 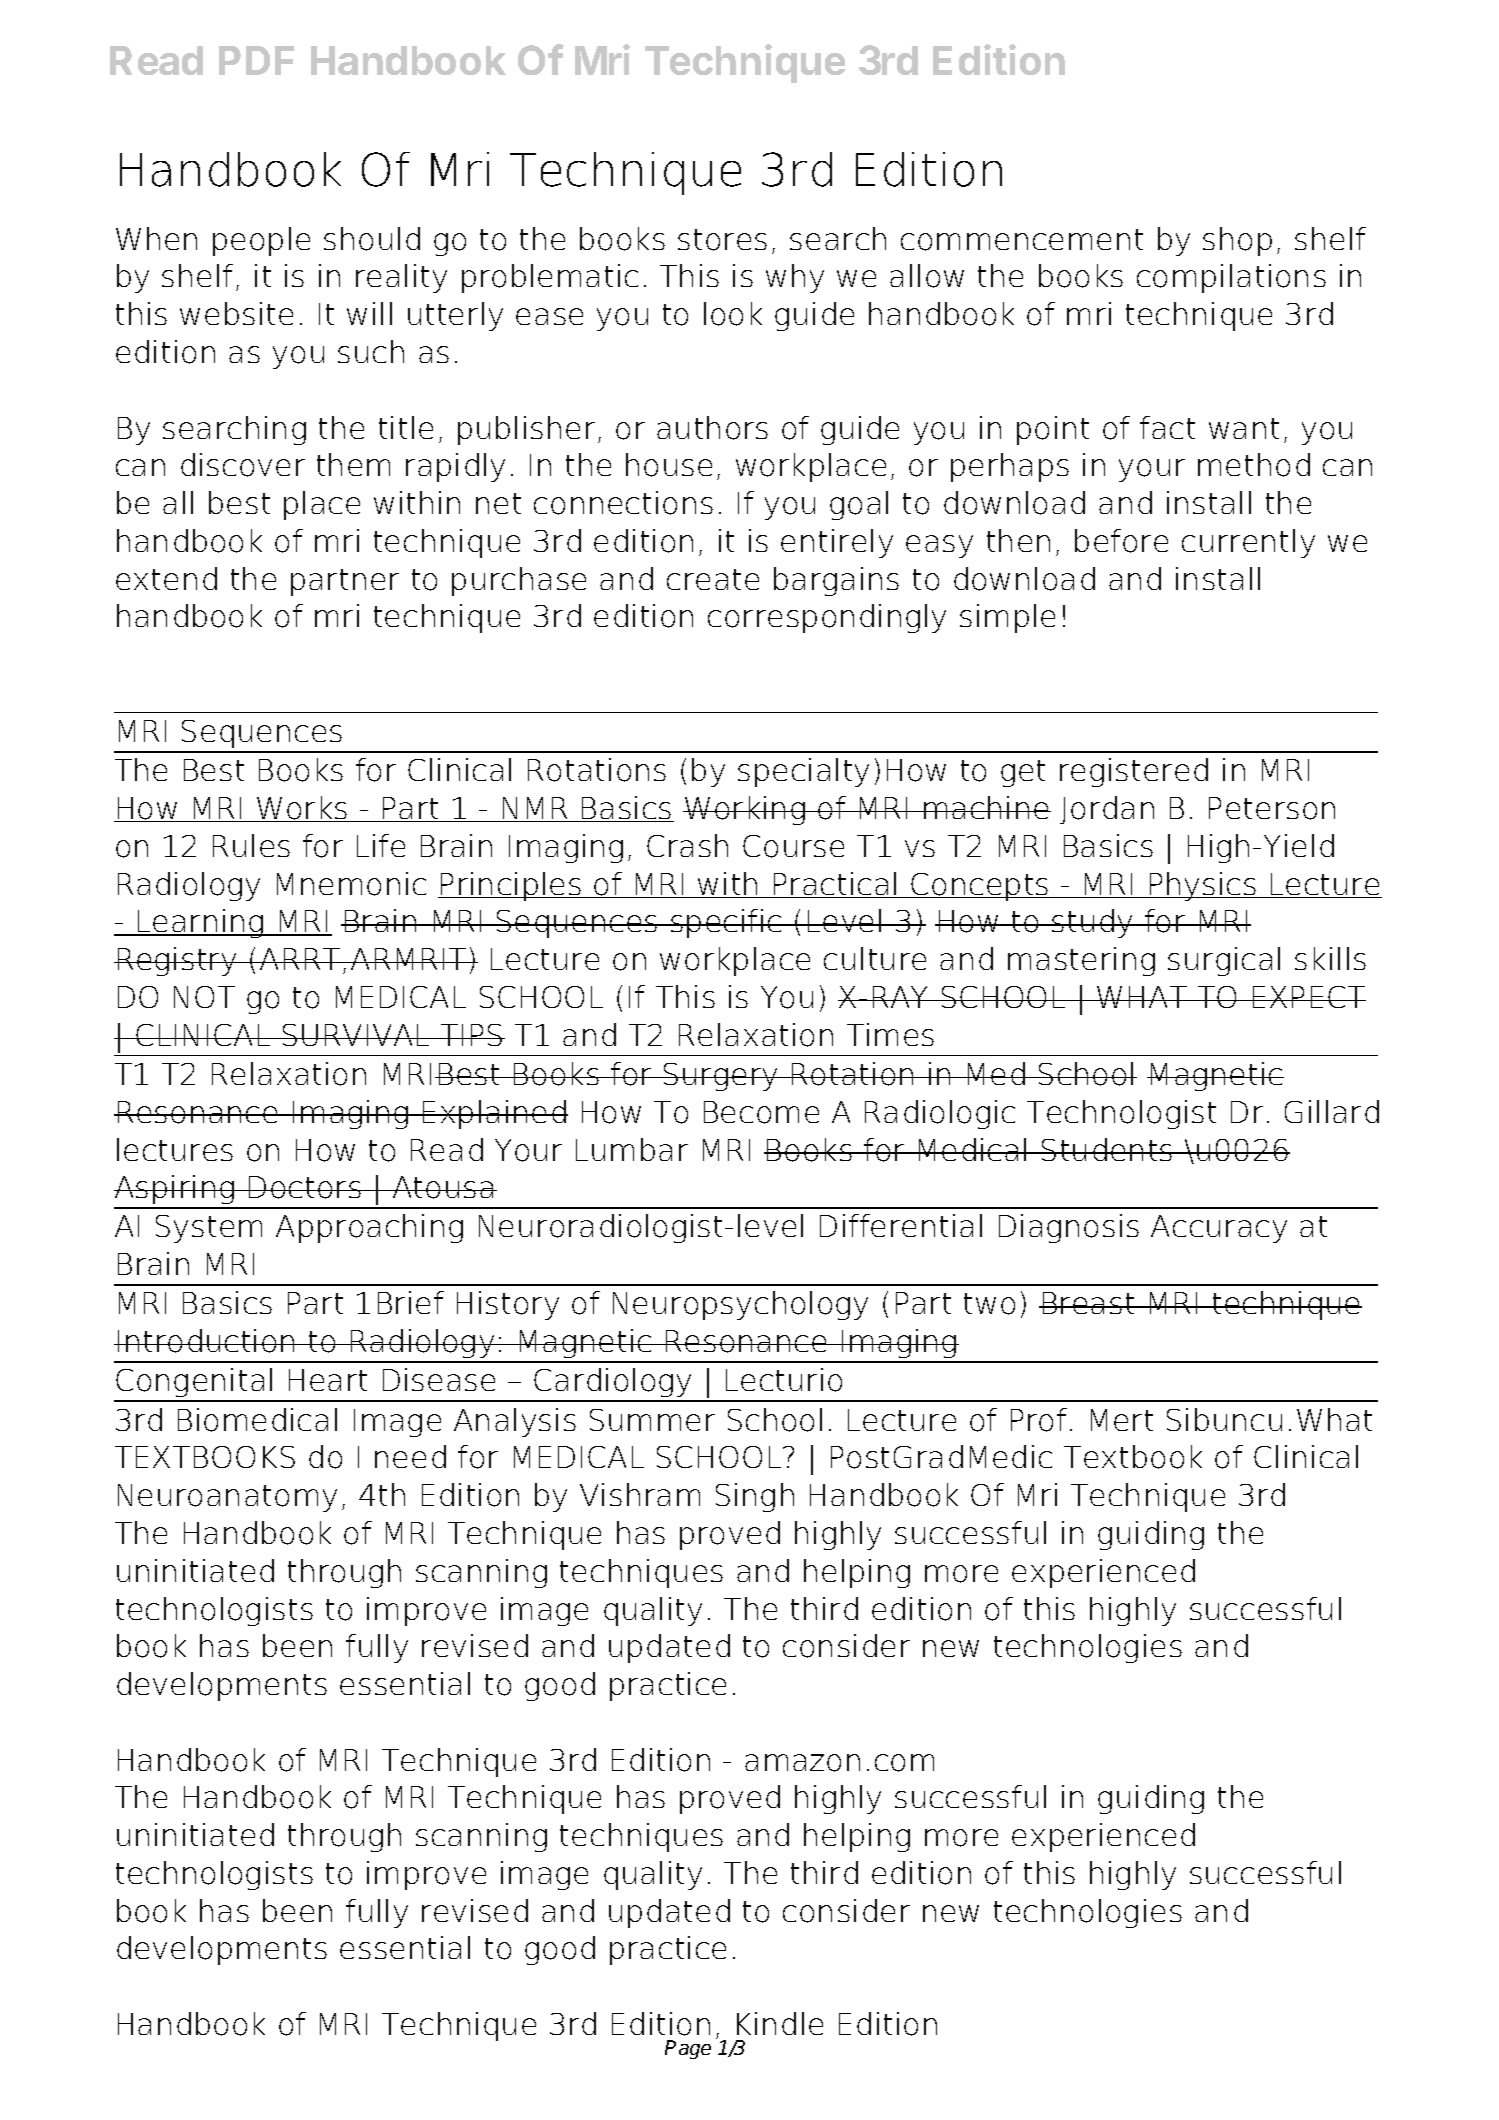 What do you see at coordinates (780, 2023) in the screenshot?
I see `Kindle` at bounding box center [780, 2023].
